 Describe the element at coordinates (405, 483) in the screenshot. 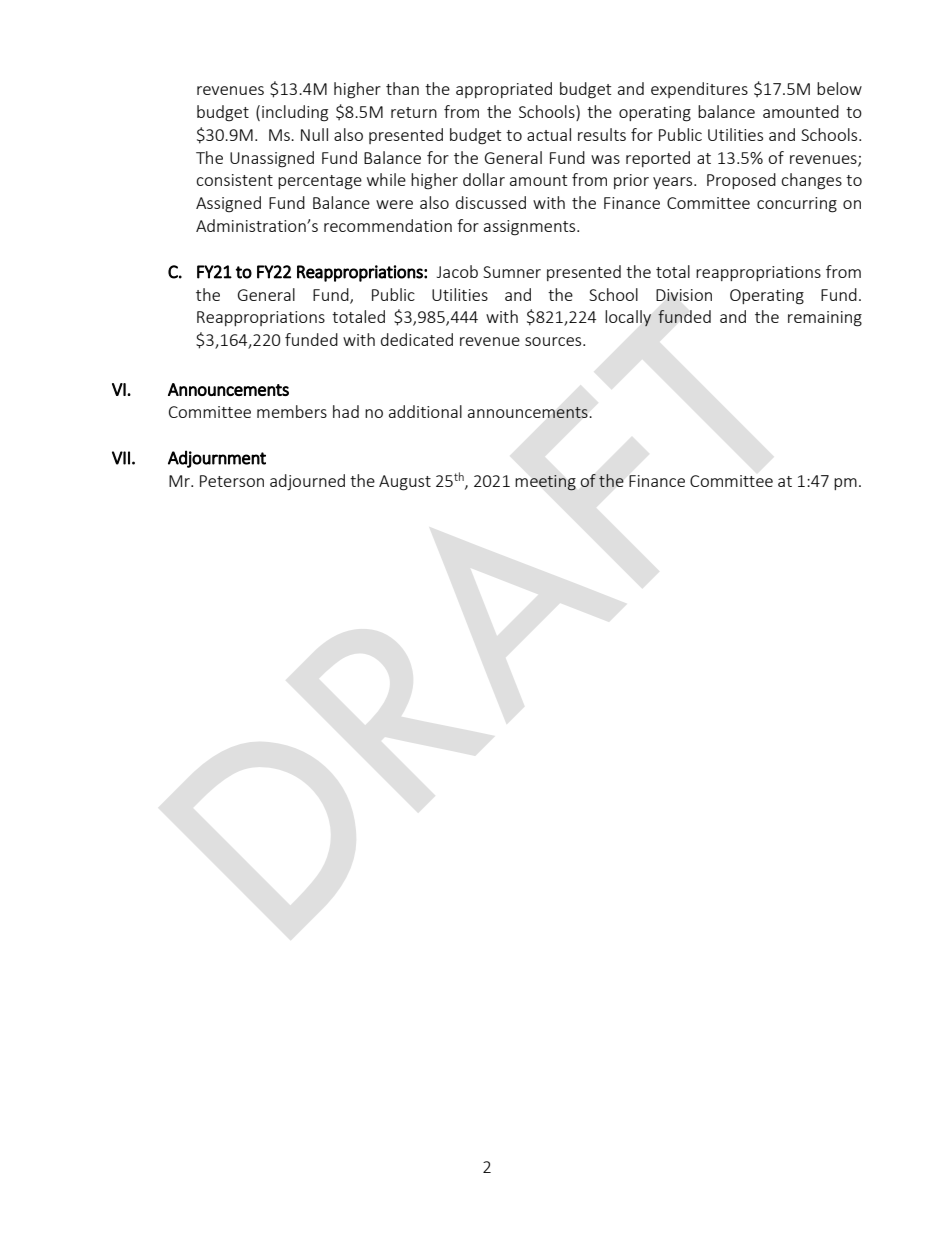

I see `August` at that location.
